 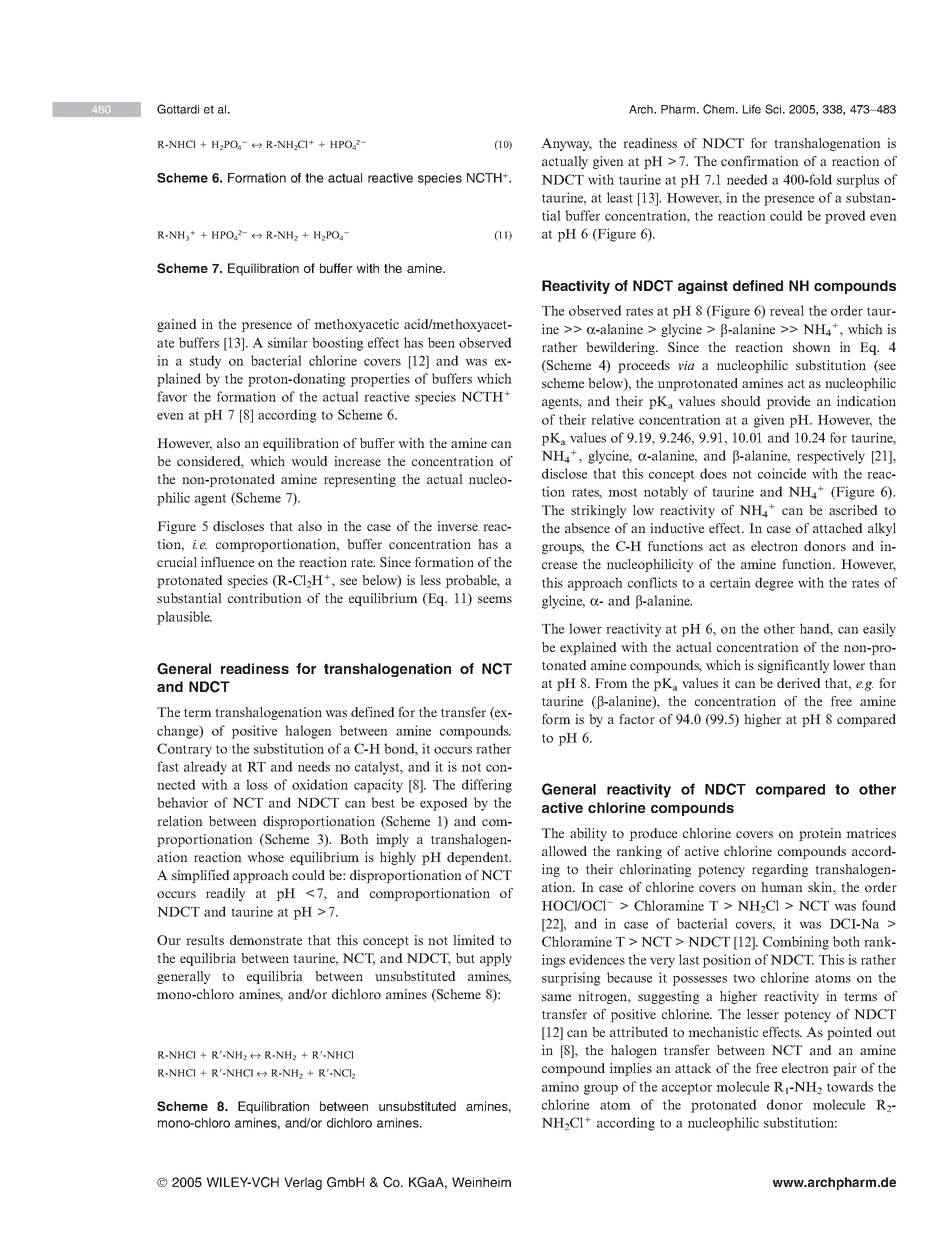 What do you see at coordinates (612, 419) in the screenshot?
I see `relative` at bounding box center [612, 419].
